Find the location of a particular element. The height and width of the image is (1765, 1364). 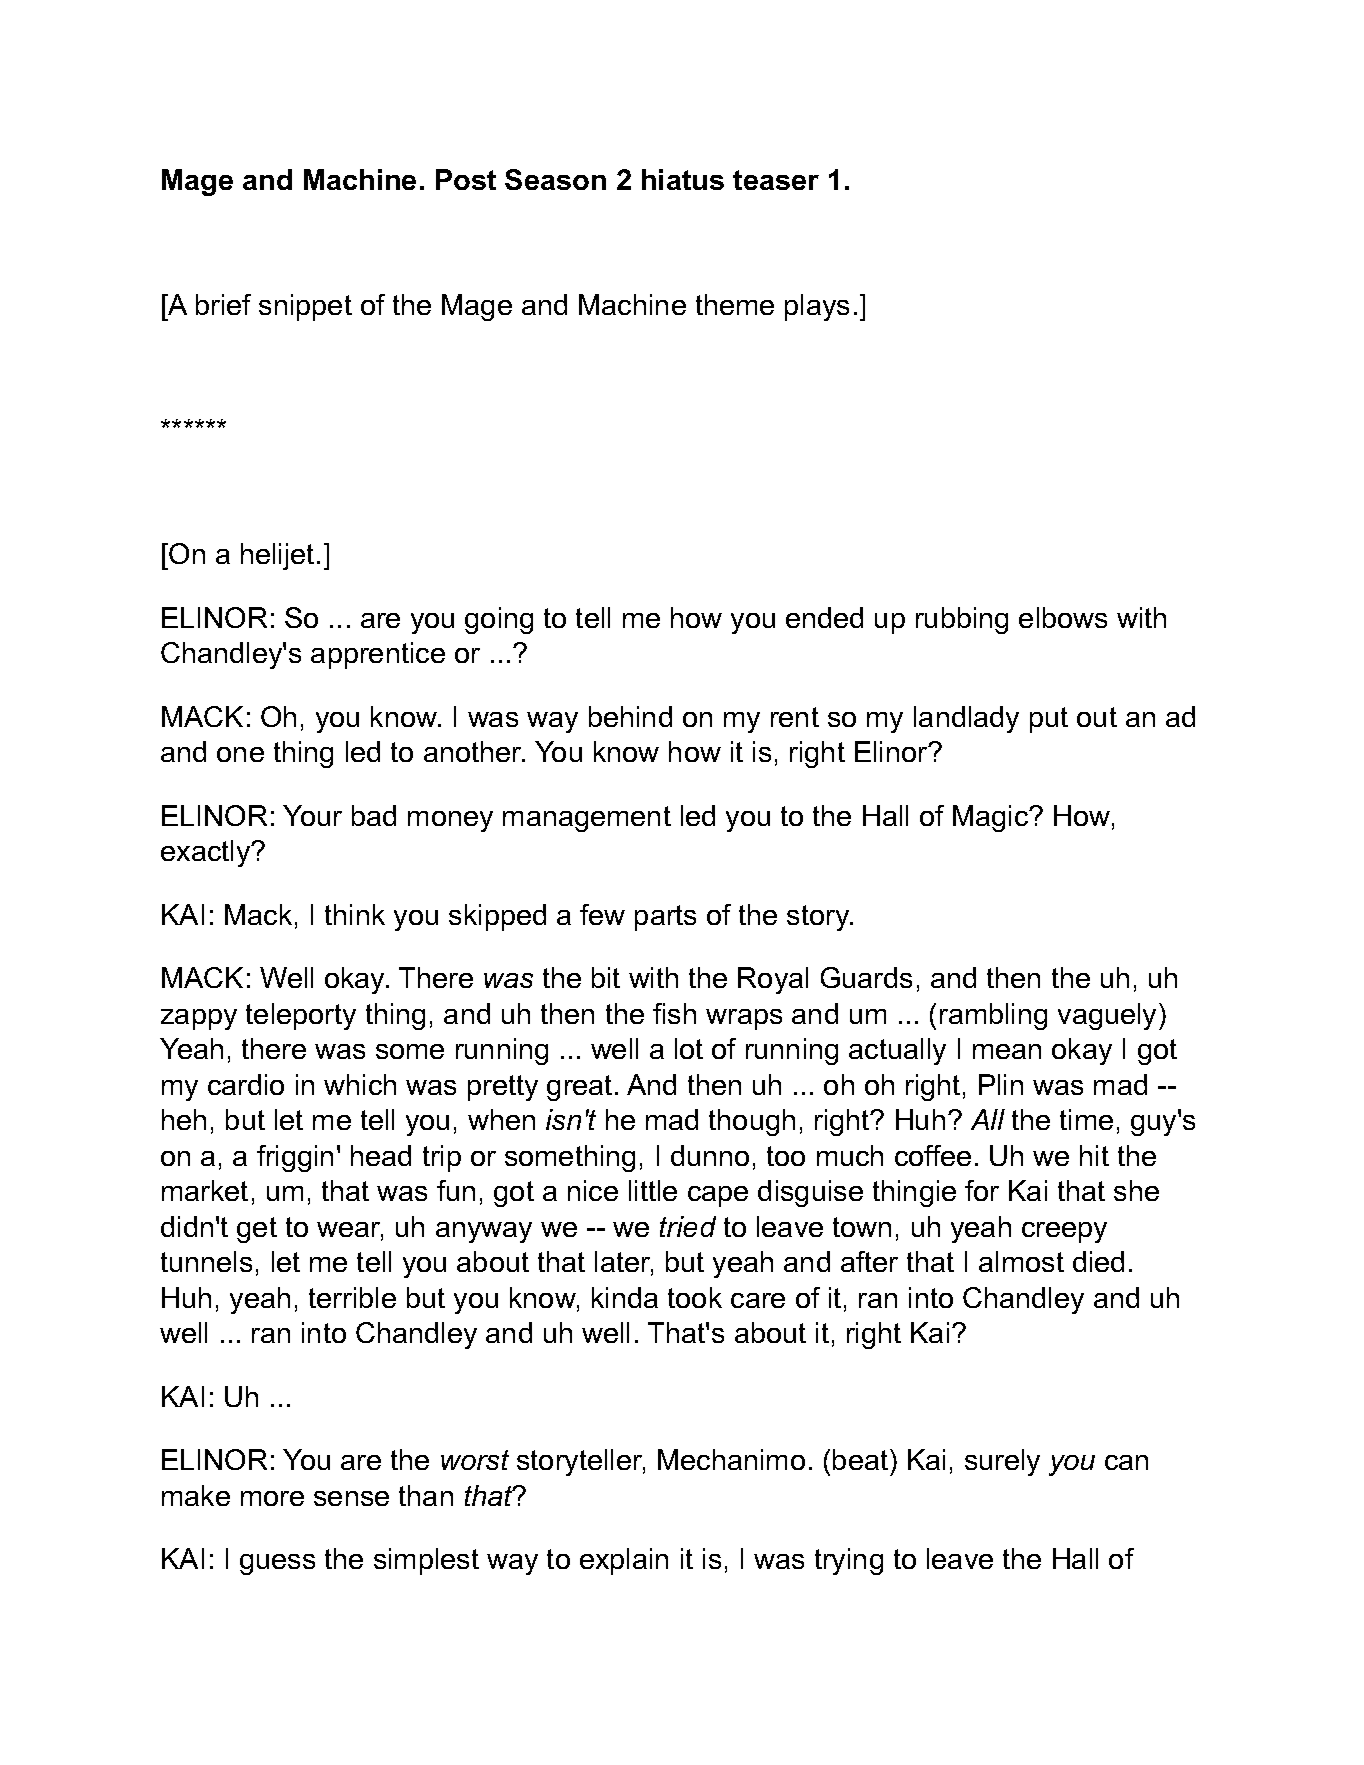

parts is located at coordinates (665, 918).
